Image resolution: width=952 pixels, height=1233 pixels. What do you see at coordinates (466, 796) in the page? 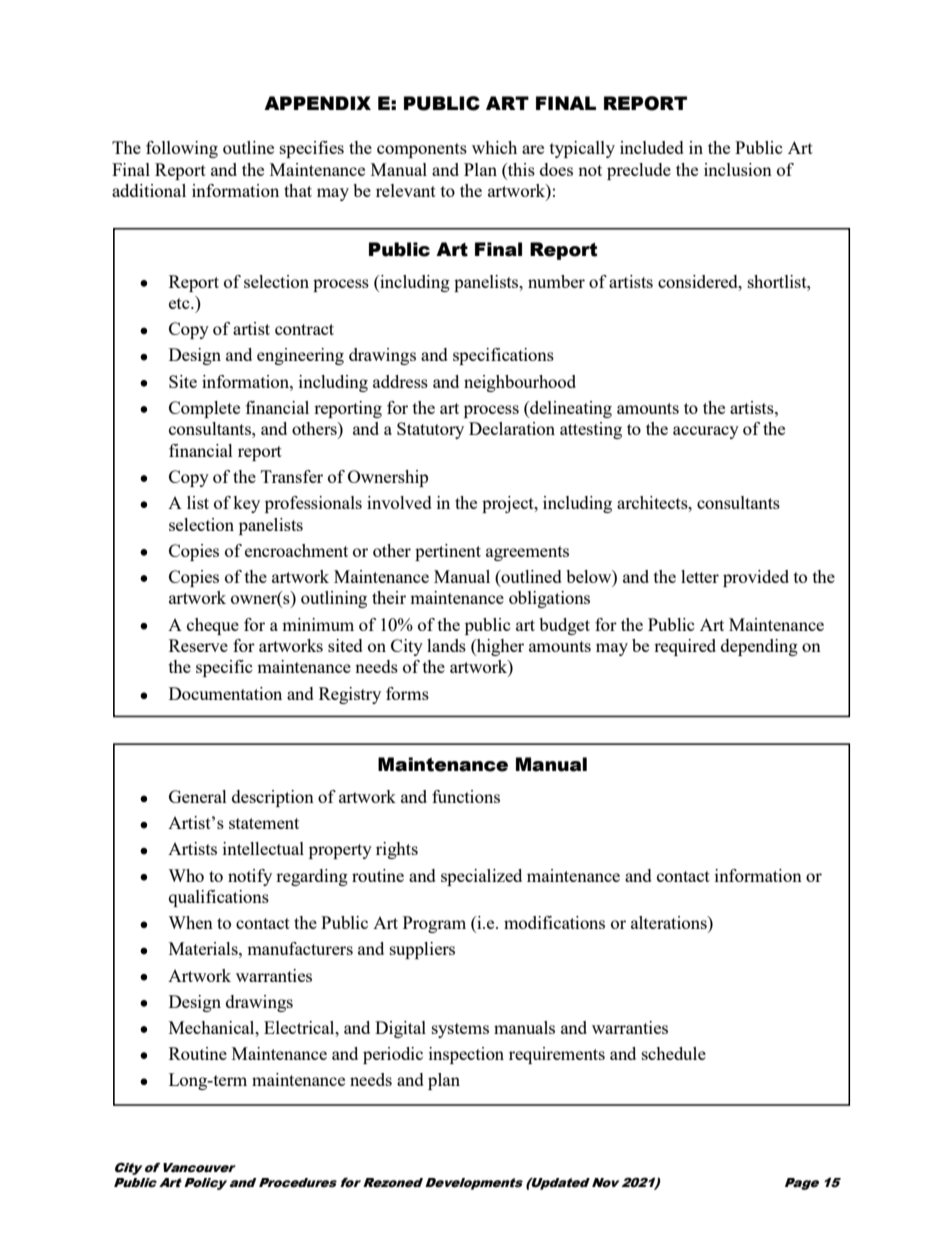
I see `functions` at bounding box center [466, 796].
